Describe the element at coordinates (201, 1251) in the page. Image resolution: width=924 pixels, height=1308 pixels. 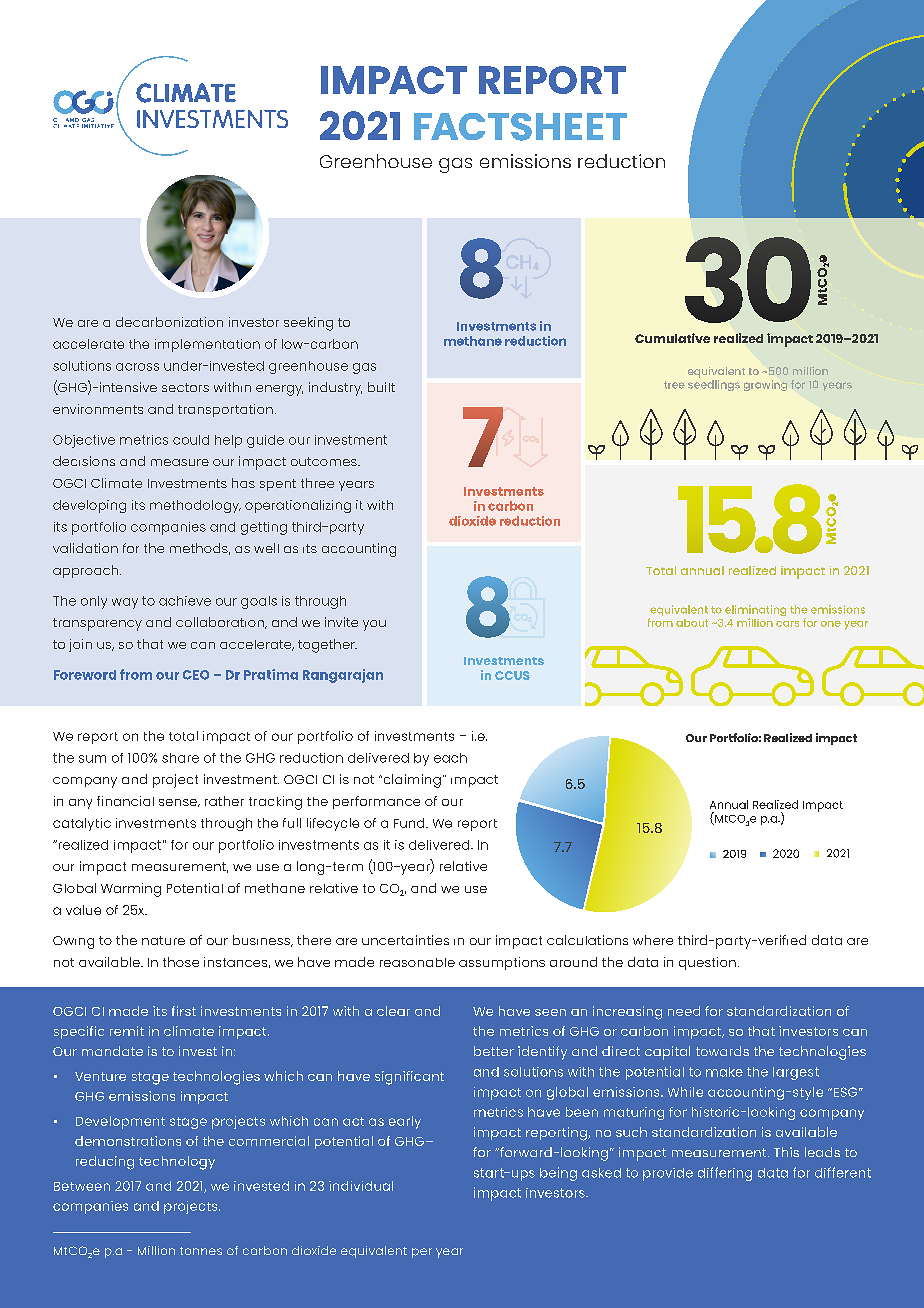
I see `tonnes` at that location.
